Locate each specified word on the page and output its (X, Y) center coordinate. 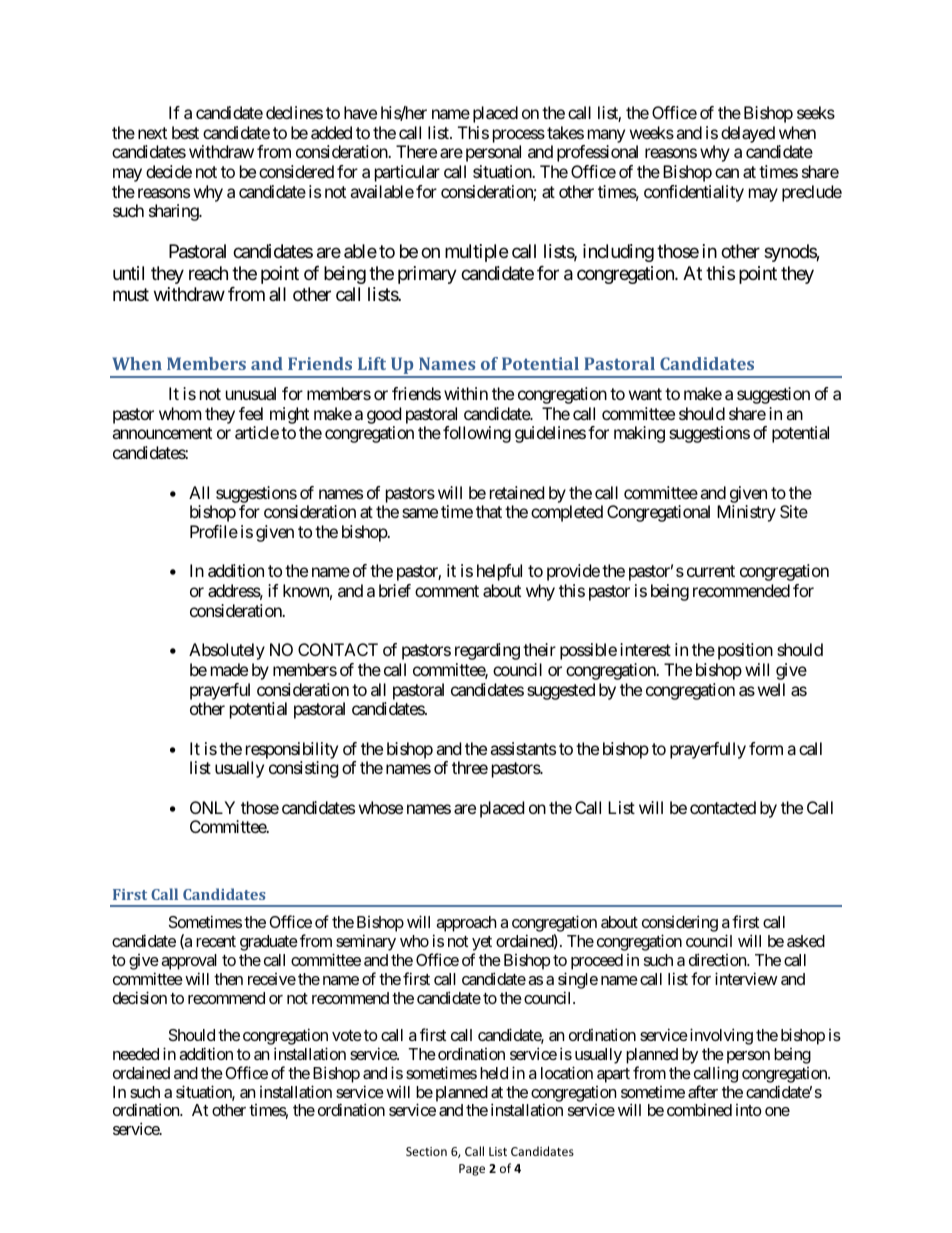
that (489, 511)
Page (472, 1170)
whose (381, 807)
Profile (214, 531)
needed (136, 1054)
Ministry (746, 513)
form (766, 748)
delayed (748, 134)
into (749, 1110)
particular (407, 173)
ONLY (212, 807)
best (185, 132)
